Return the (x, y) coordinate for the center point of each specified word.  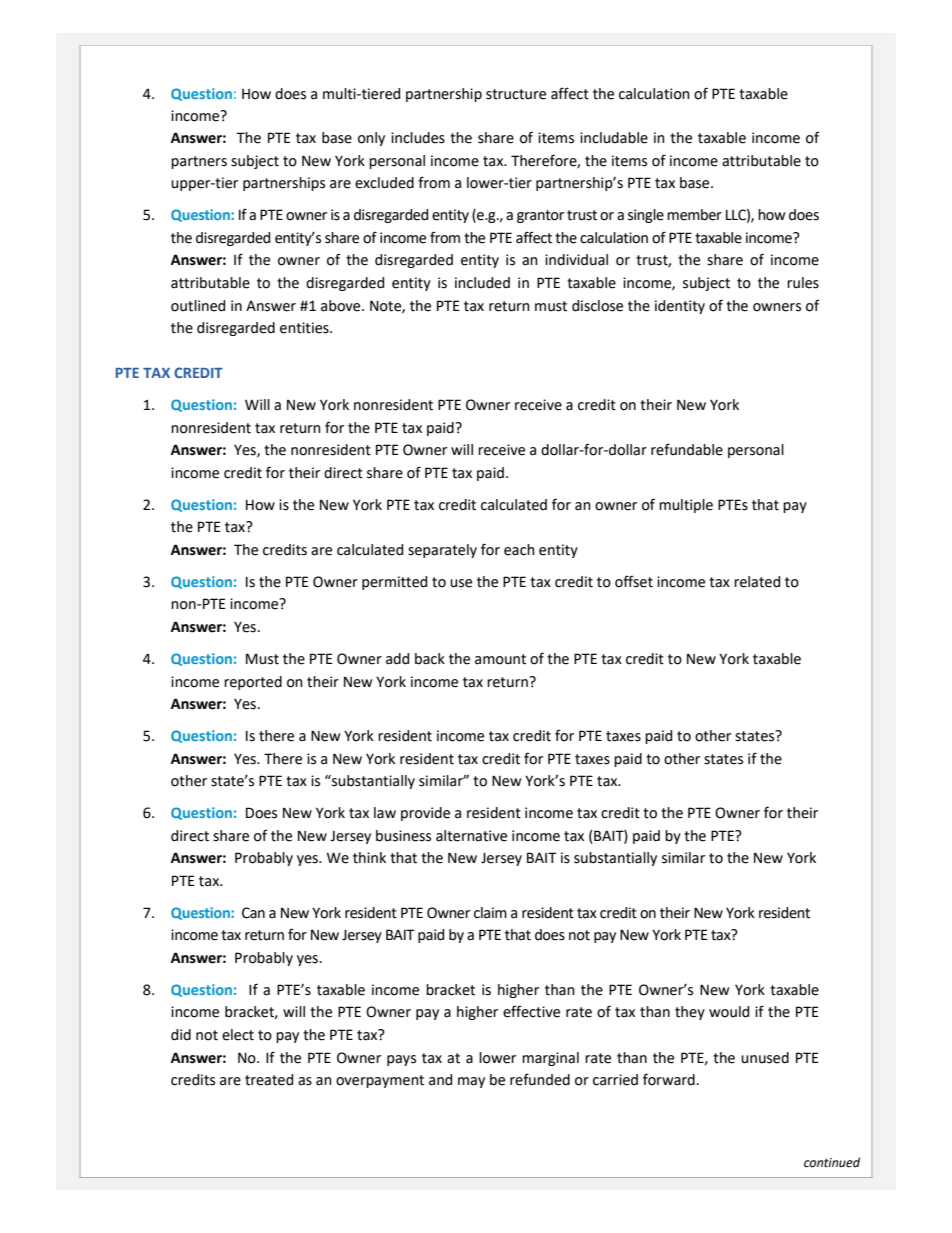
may (471, 1082)
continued (832, 1162)
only (371, 139)
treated (269, 1080)
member (694, 215)
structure (516, 94)
